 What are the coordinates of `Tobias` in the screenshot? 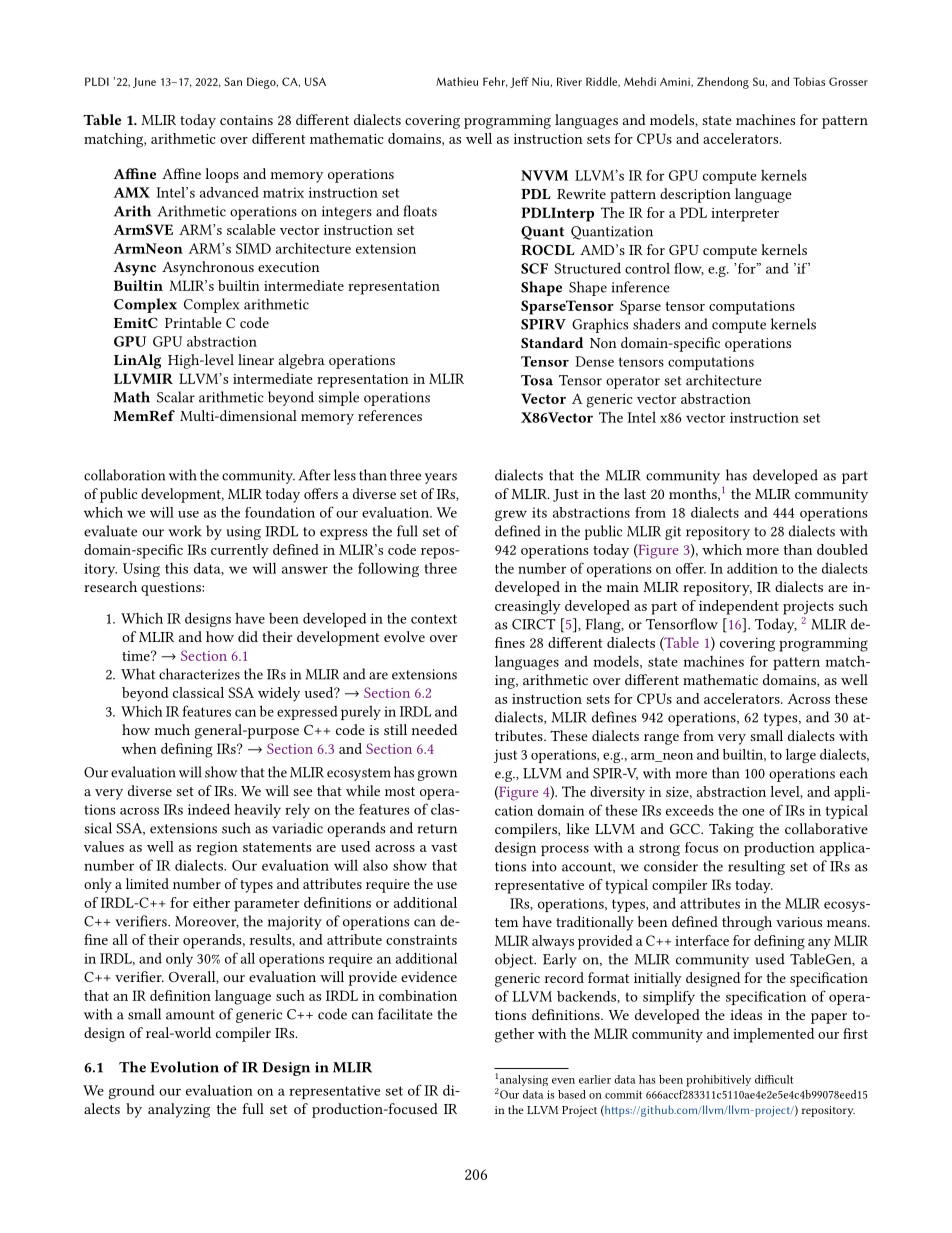 It's located at (809, 81).
